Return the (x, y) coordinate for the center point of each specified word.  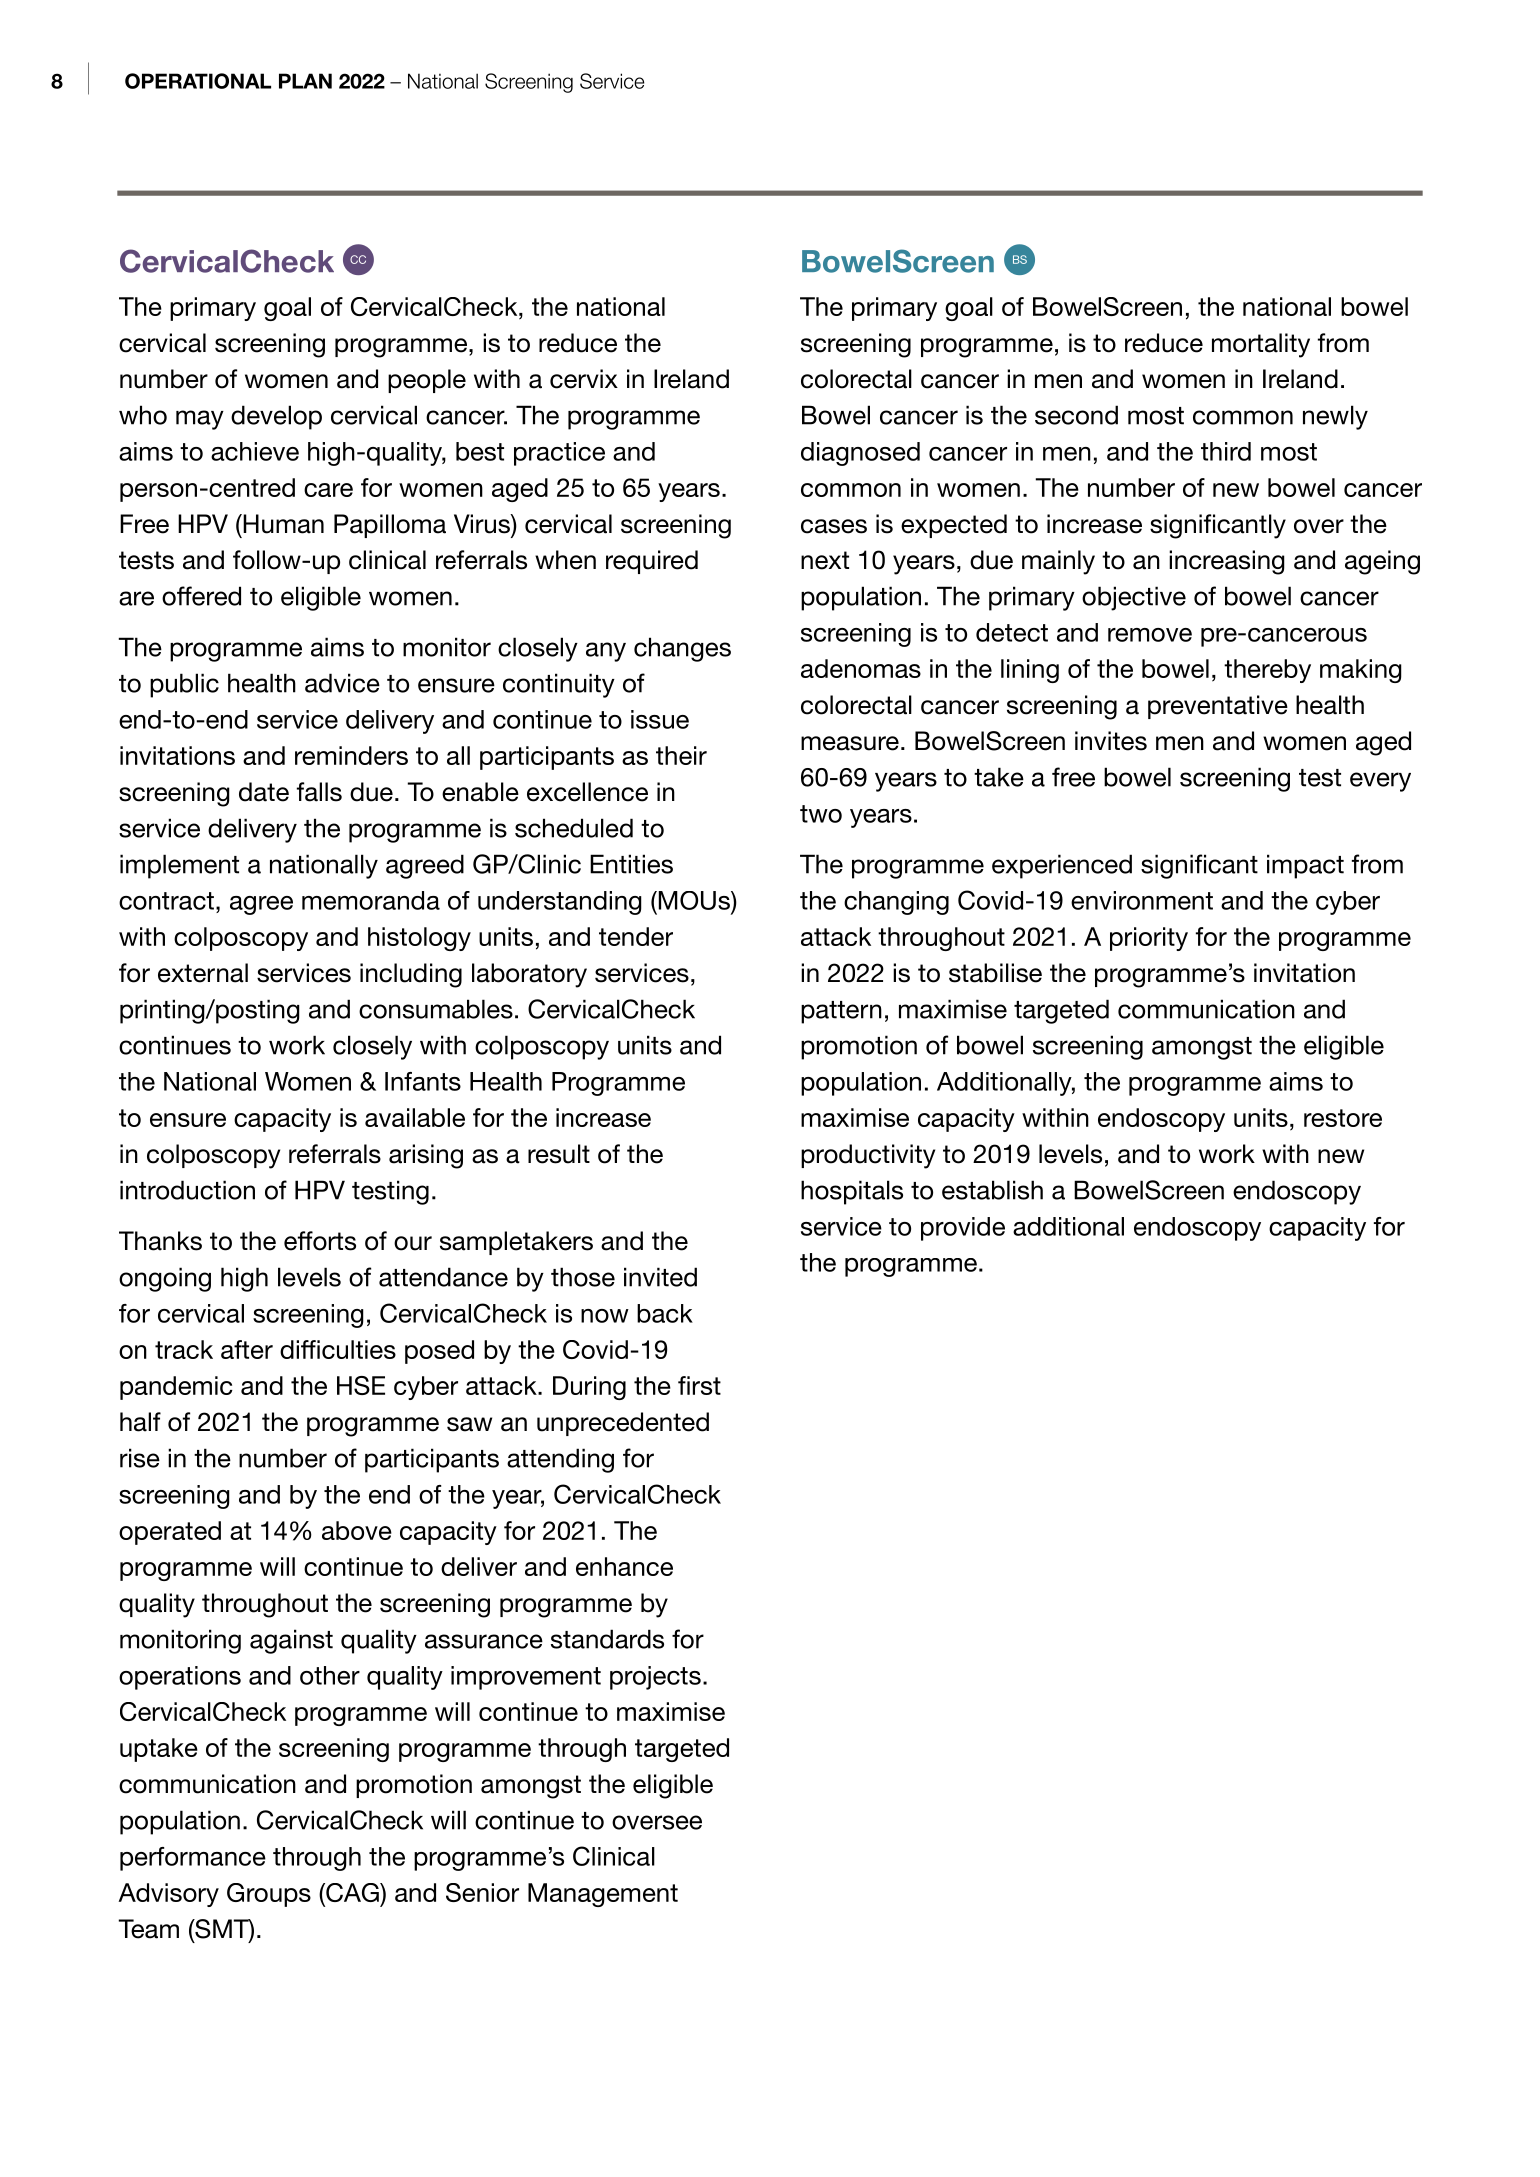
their (681, 755)
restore (1343, 1118)
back (665, 1313)
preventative (1218, 707)
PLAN (305, 81)
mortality (1261, 345)
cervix (584, 379)
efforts (320, 1241)
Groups (269, 1895)
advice (342, 683)
